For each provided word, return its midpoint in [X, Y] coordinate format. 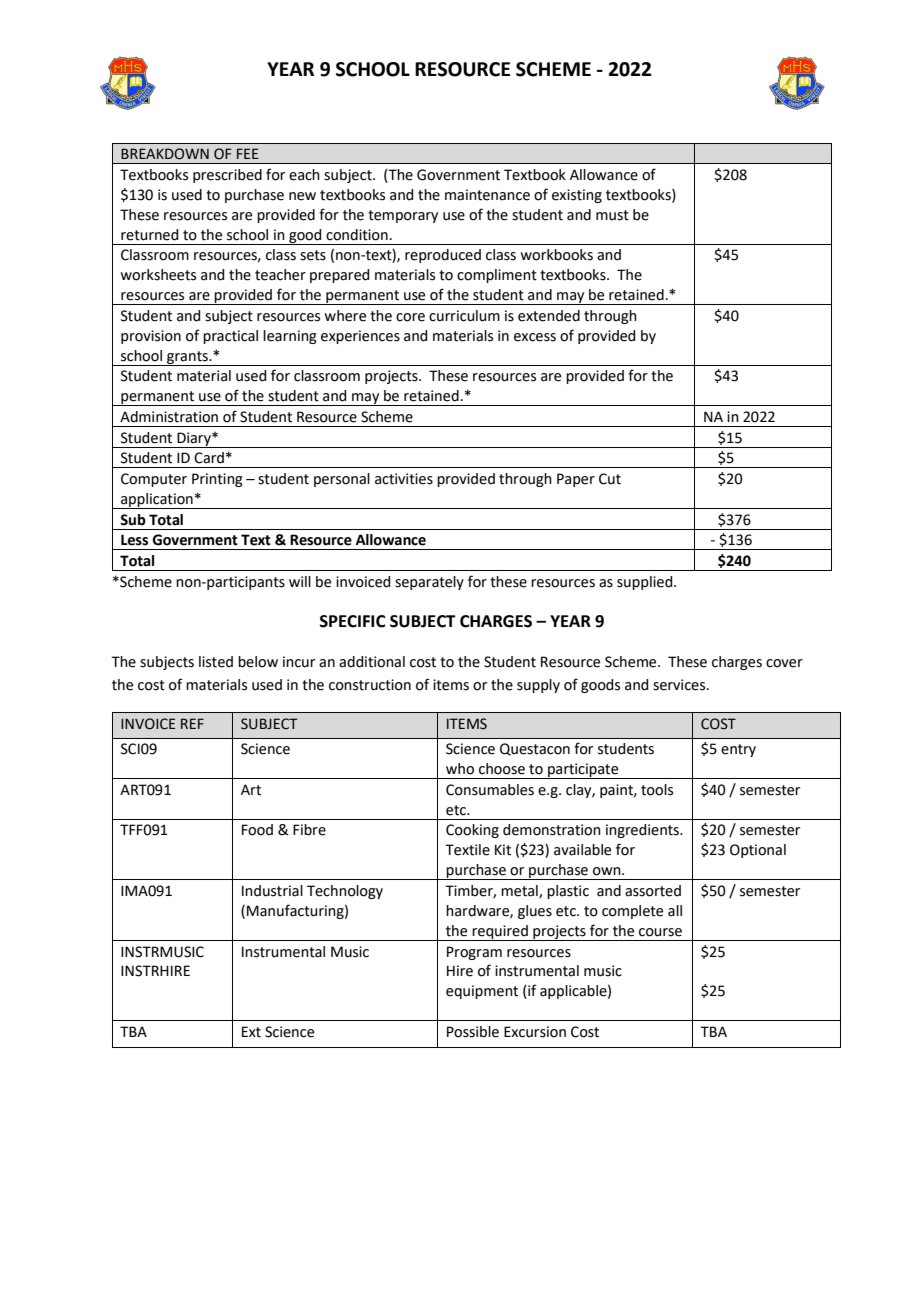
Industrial [272, 891]
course [660, 932]
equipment [482, 992]
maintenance [487, 195]
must [612, 215]
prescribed [227, 176]
